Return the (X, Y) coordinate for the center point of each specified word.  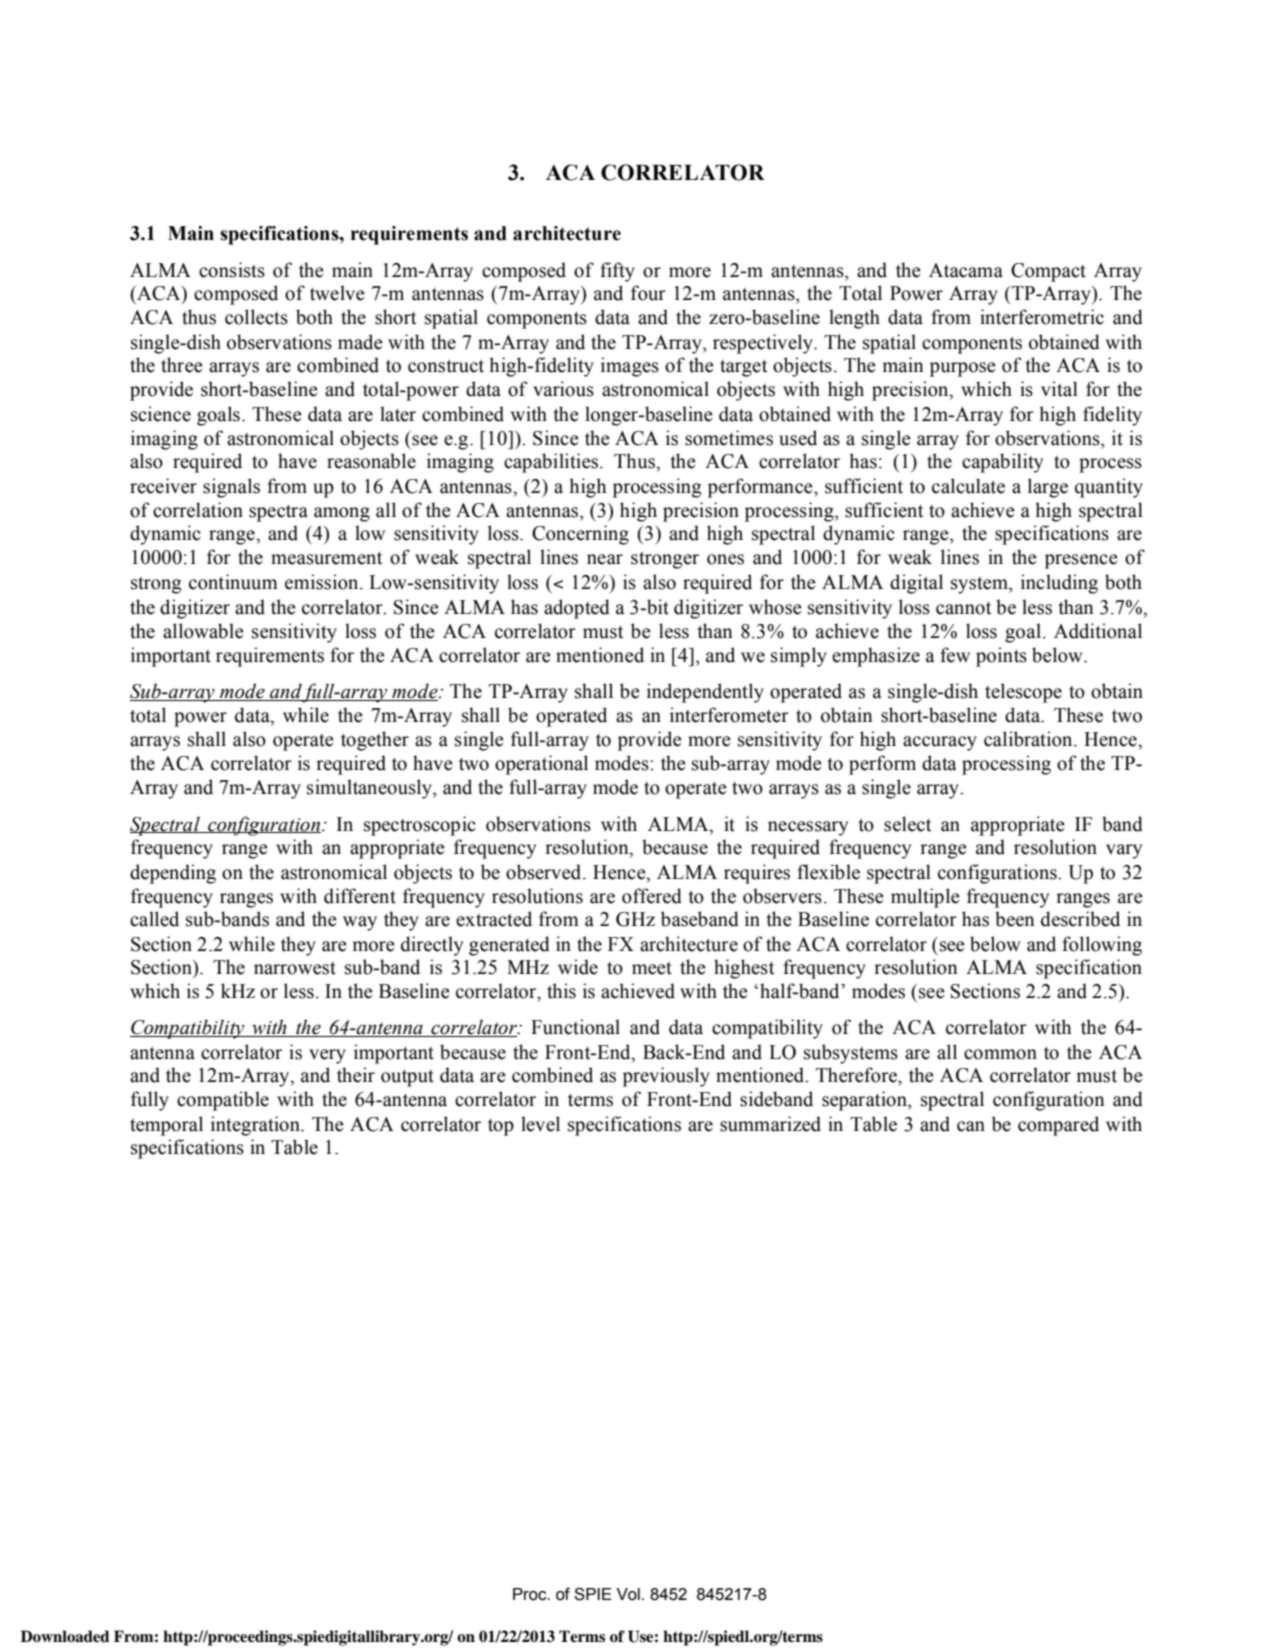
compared (1058, 1126)
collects (256, 317)
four (648, 293)
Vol (628, 1594)
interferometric (1042, 317)
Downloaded (65, 1636)
